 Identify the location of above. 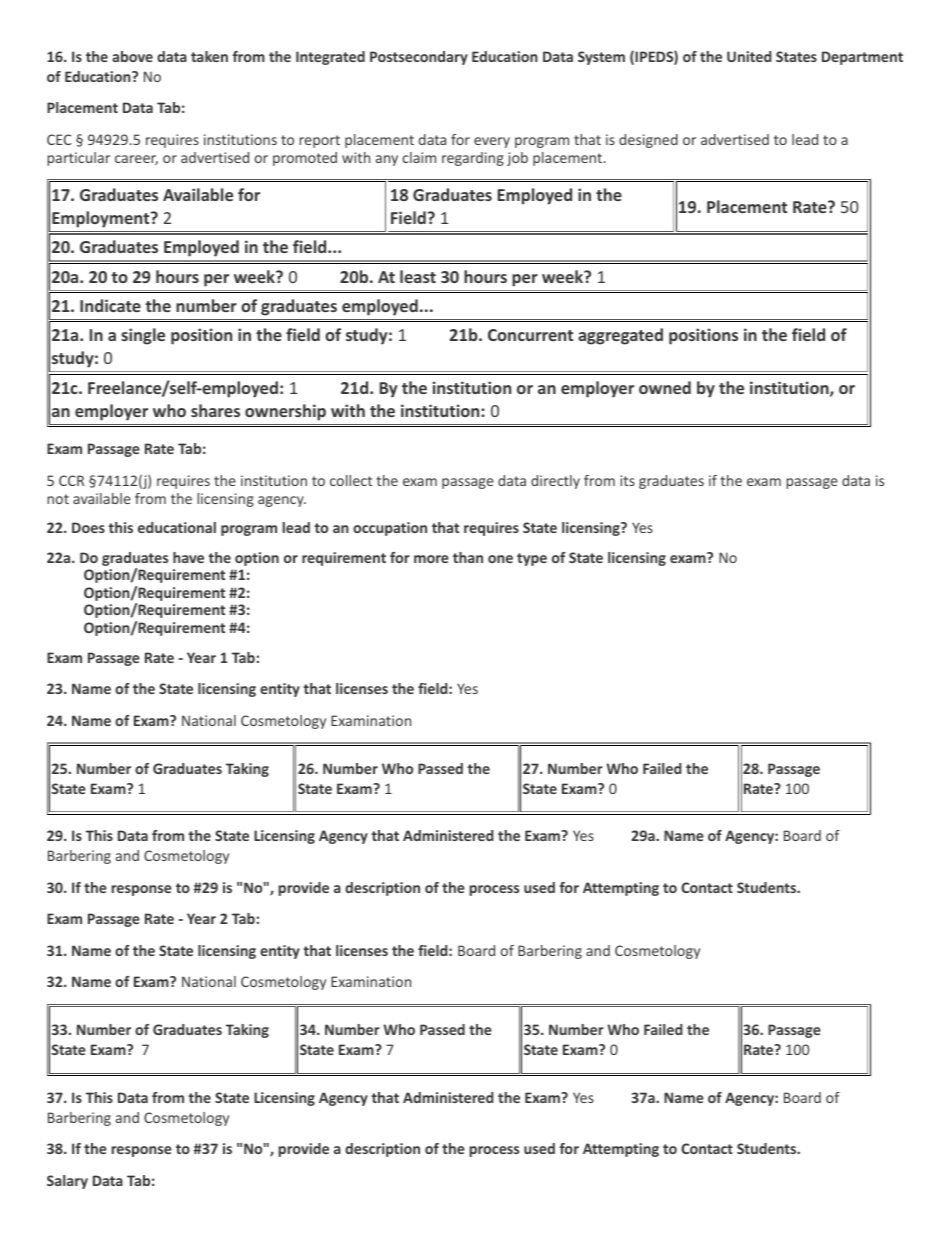
(132, 56).
